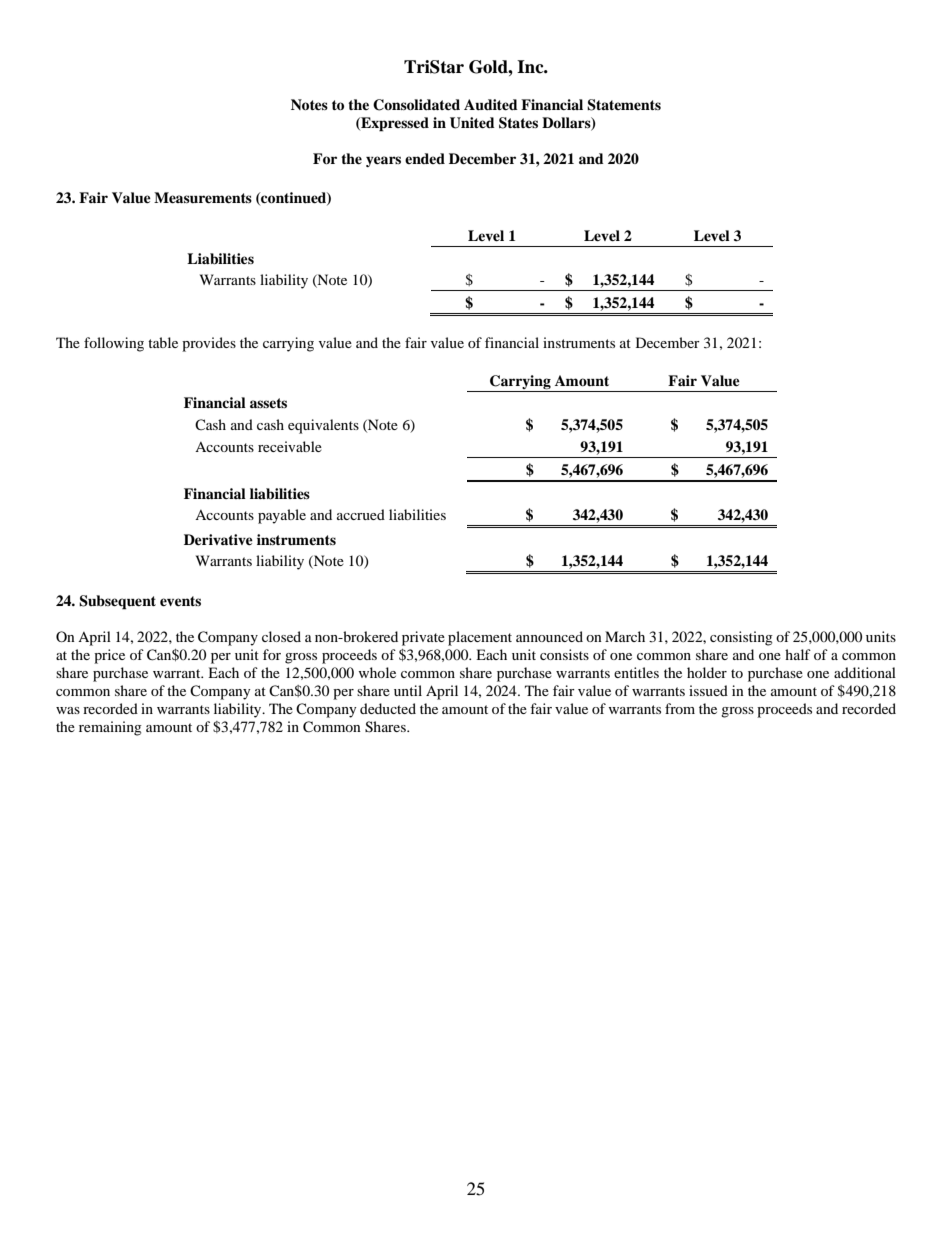 The image size is (952, 1233). What do you see at coordinates (180, 601) in the document?
I see `events` at bounding box center [180, 601].
